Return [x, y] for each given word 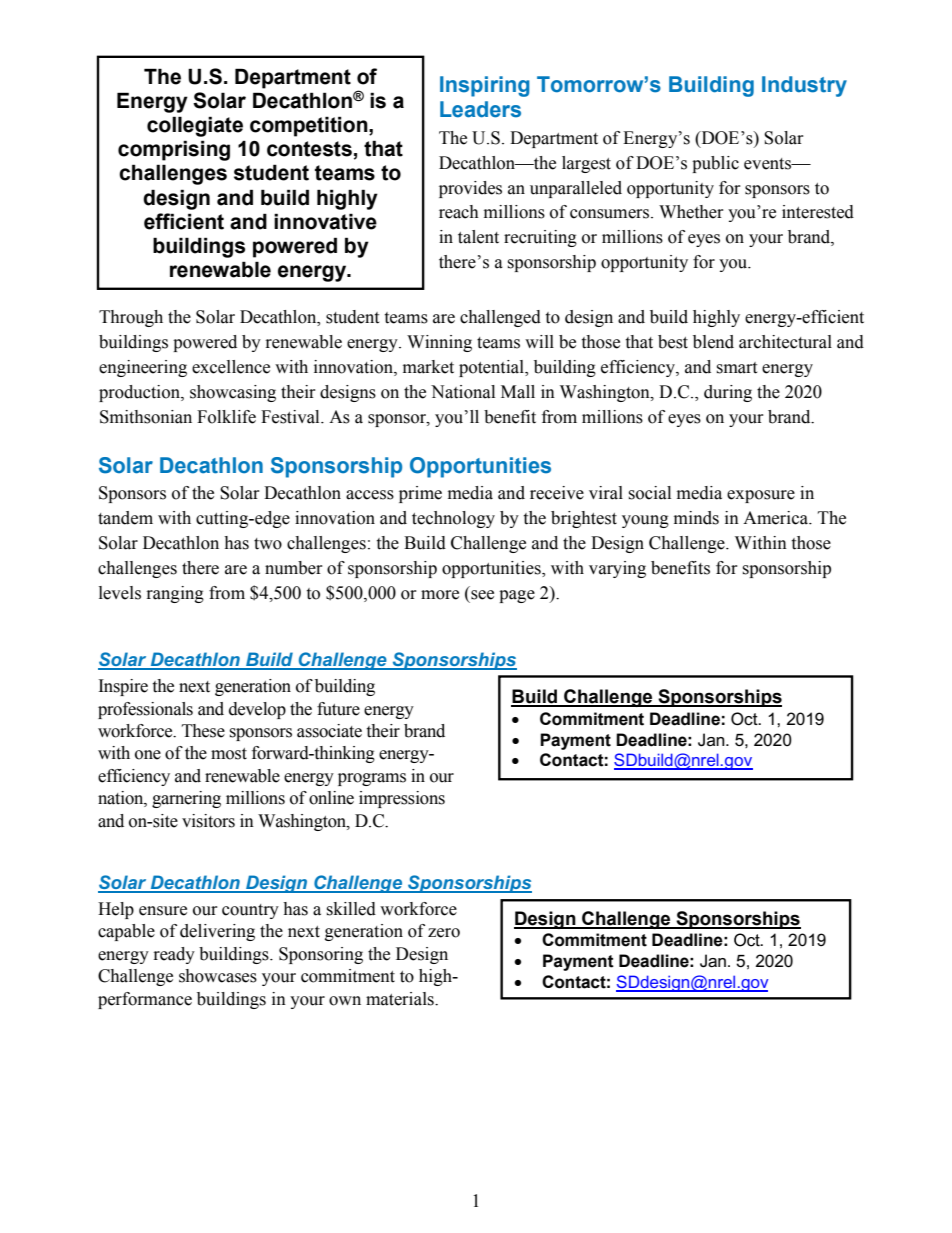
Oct [745, 719]
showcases [218, 976]
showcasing [233, 393]
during [728, 393]
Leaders [480, 109]
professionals [145, 710]
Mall [518, 392]
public [715, 164]
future [338, 709]
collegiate [195, 126]
